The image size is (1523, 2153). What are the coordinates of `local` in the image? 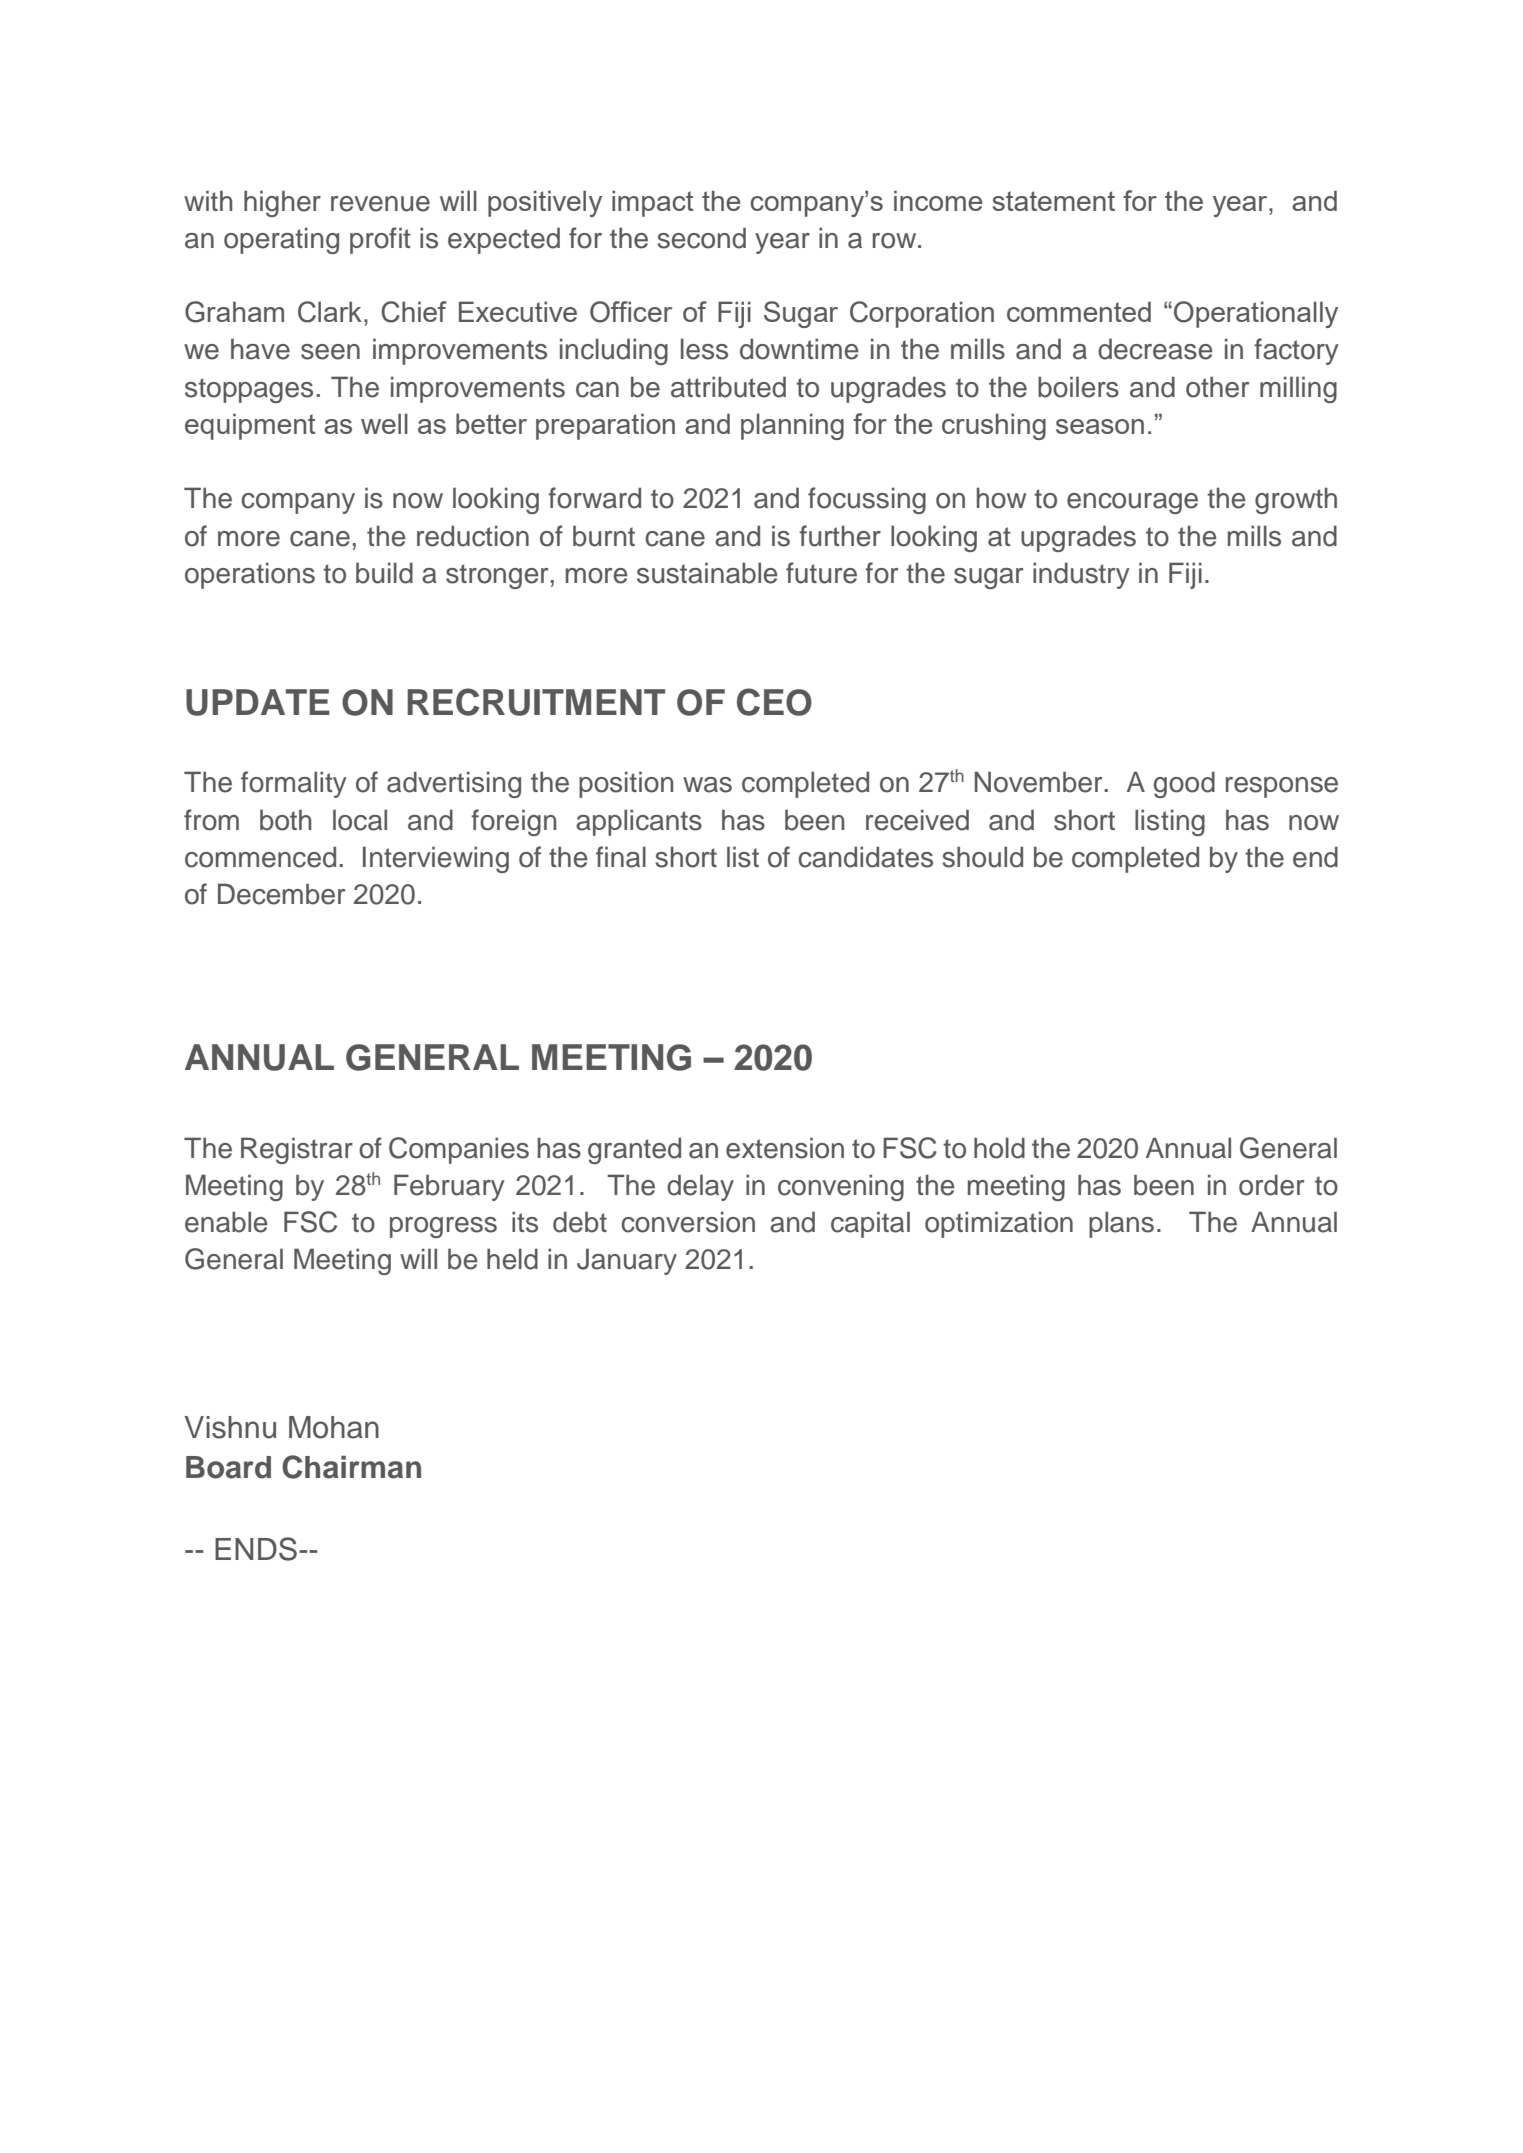 It's located at (360, 820).
